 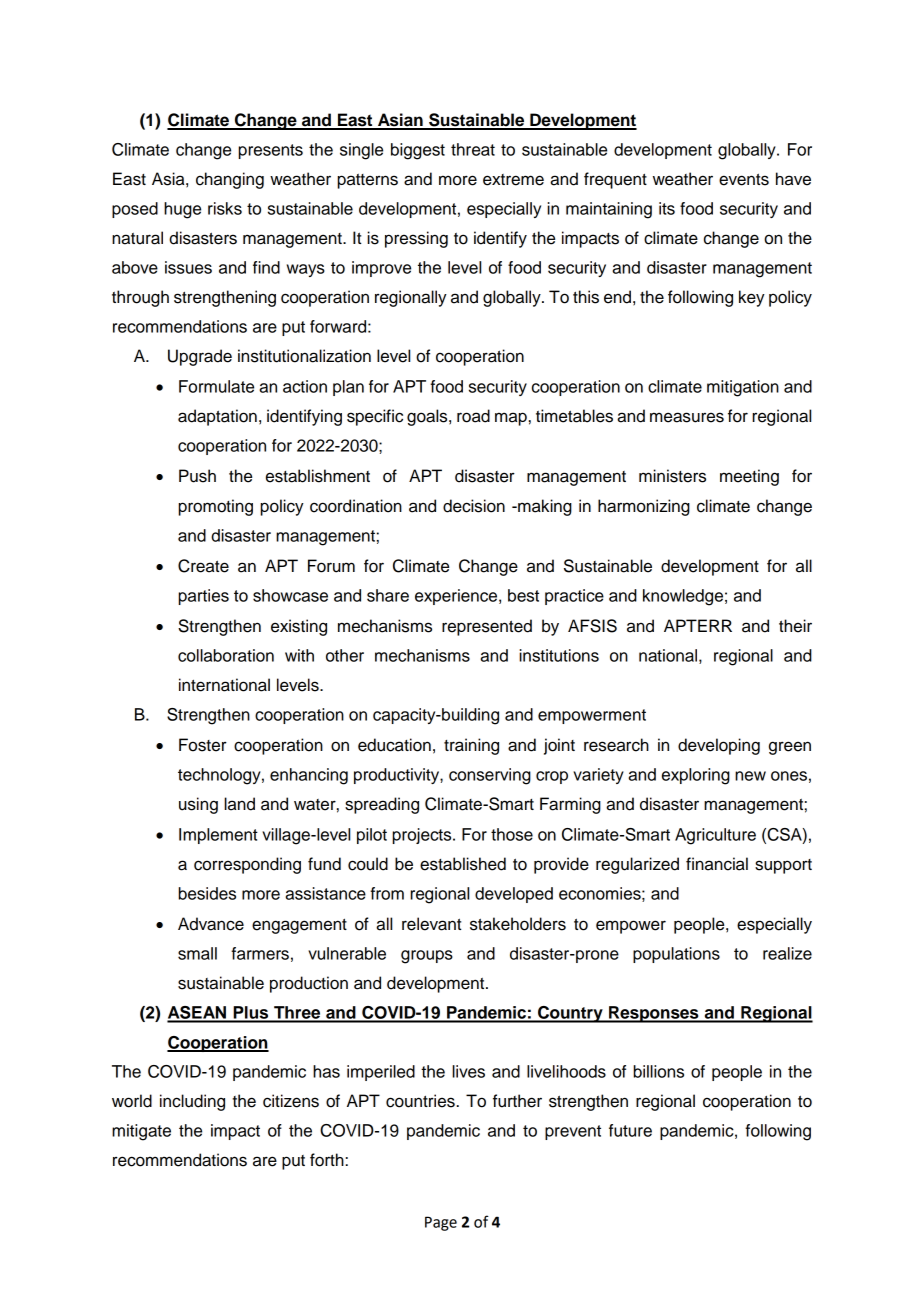 What do you see at coordinates (441, 1223) in the page?
I see `Page` at bounding box center [441, 1223].
